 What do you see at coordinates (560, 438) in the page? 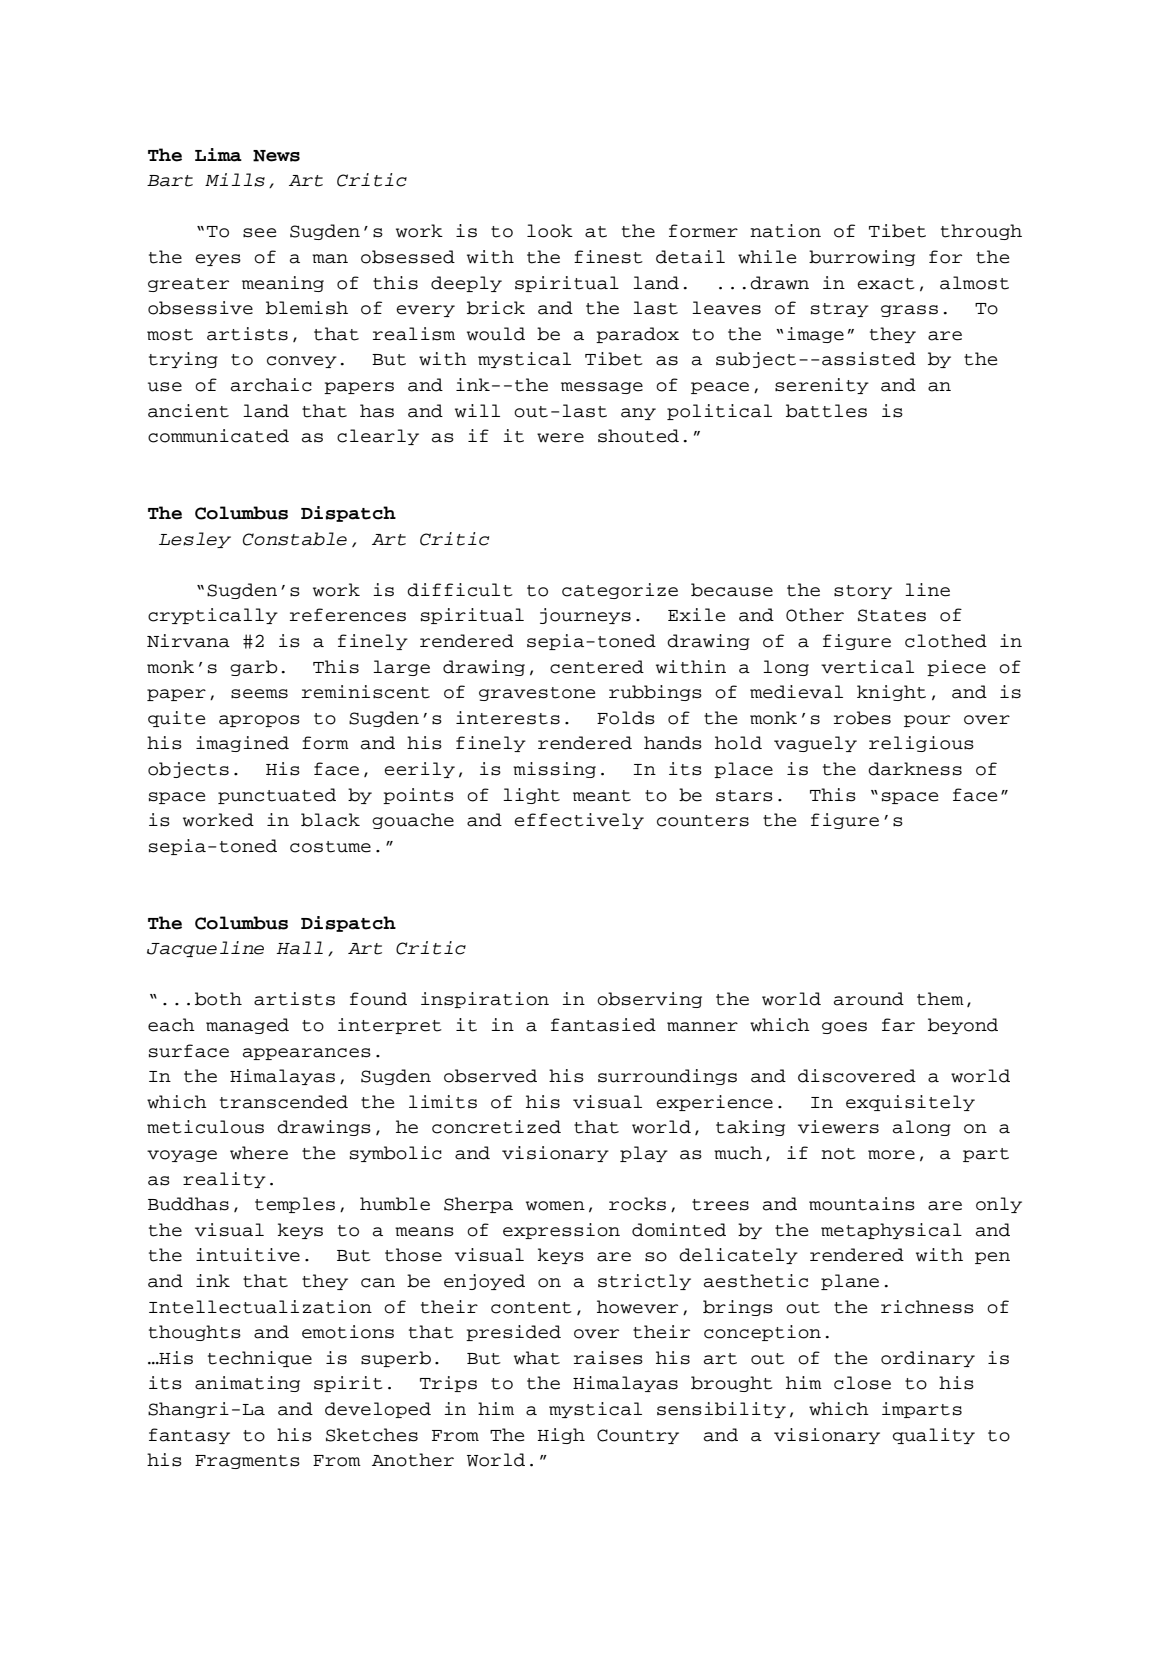
I see `were` at bounding box center [560, 438].
